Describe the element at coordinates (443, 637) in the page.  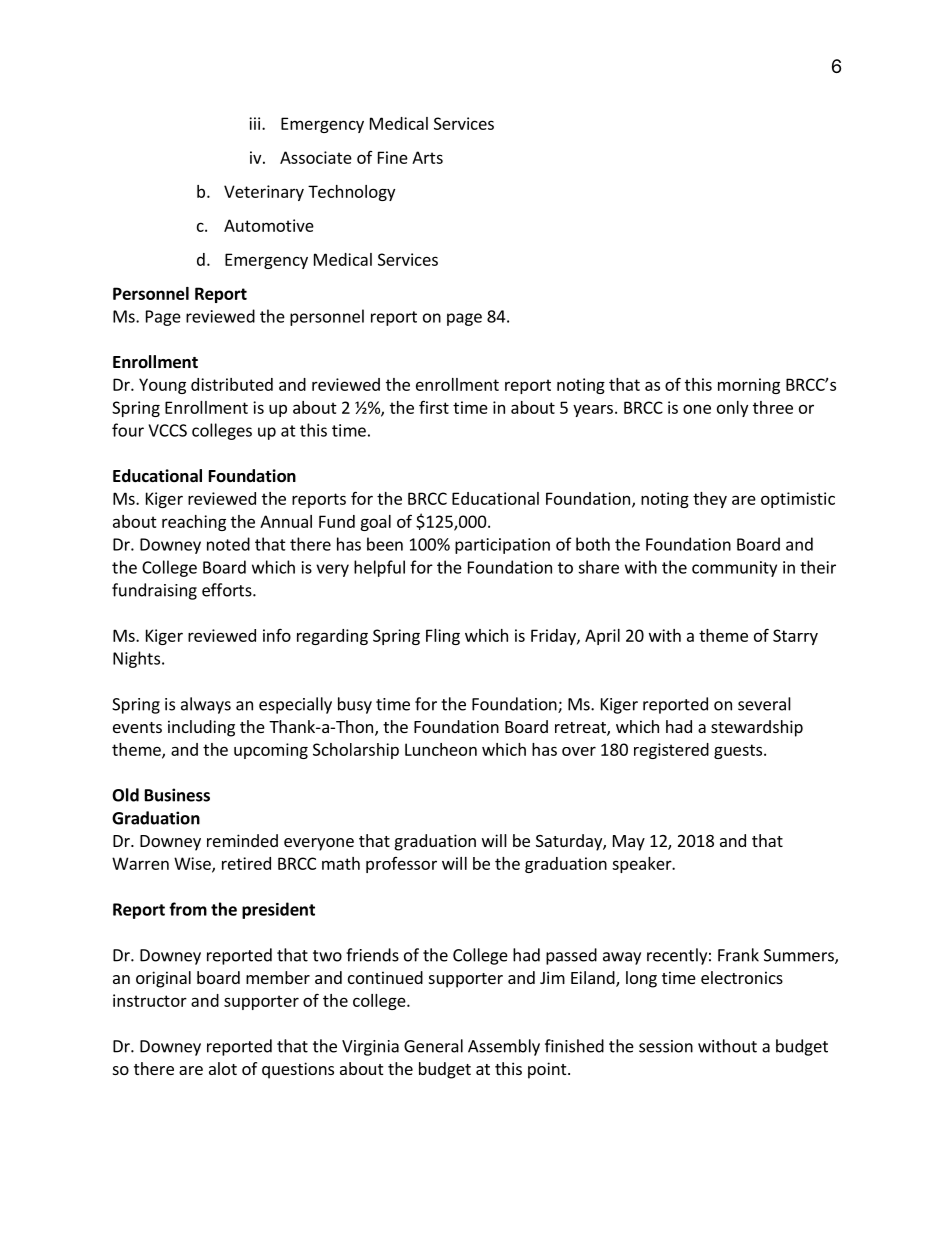
I see `Fling` at that location.
